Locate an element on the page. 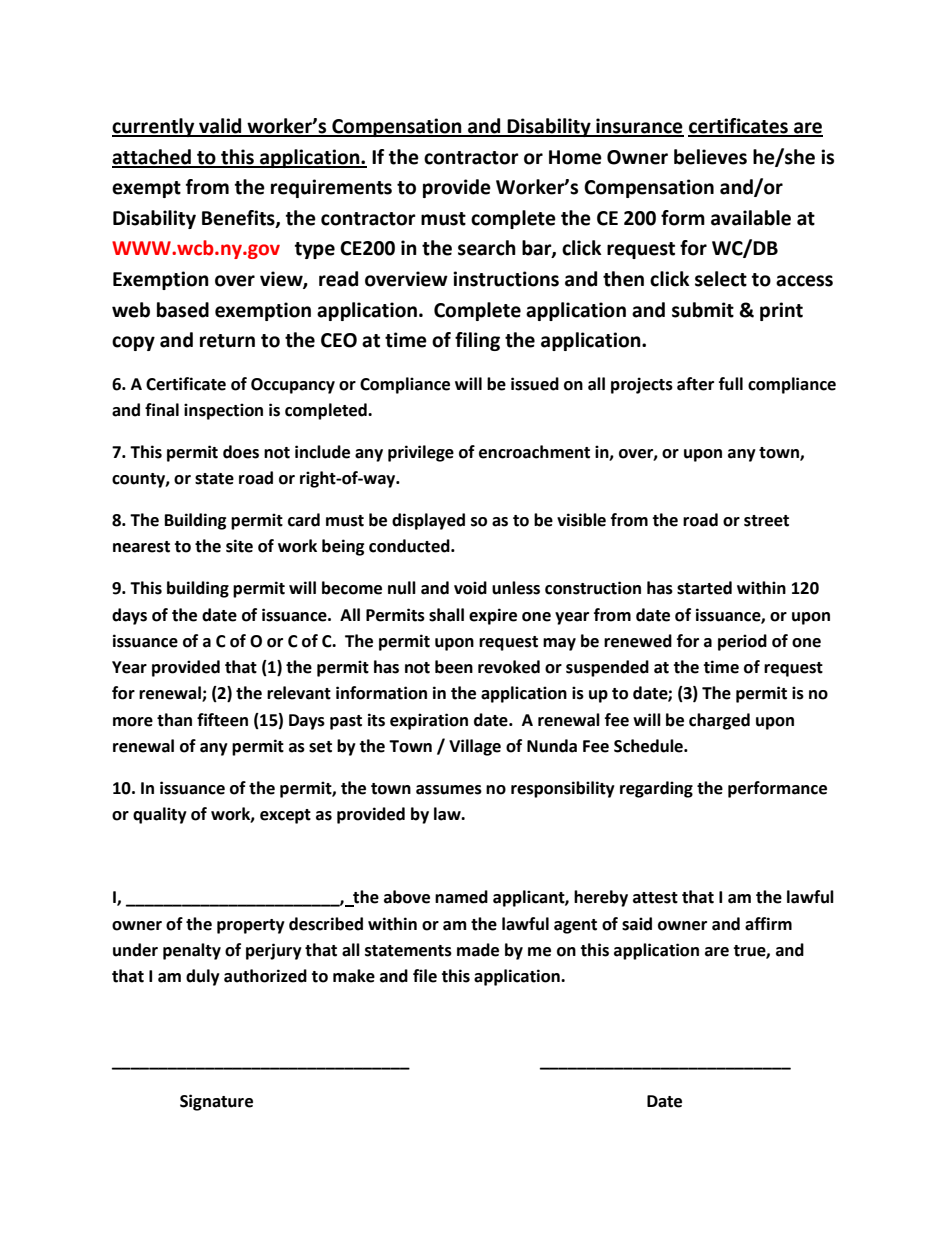 This document has width=952, height=1233. Signature is located at coordinates (216, 1102).
